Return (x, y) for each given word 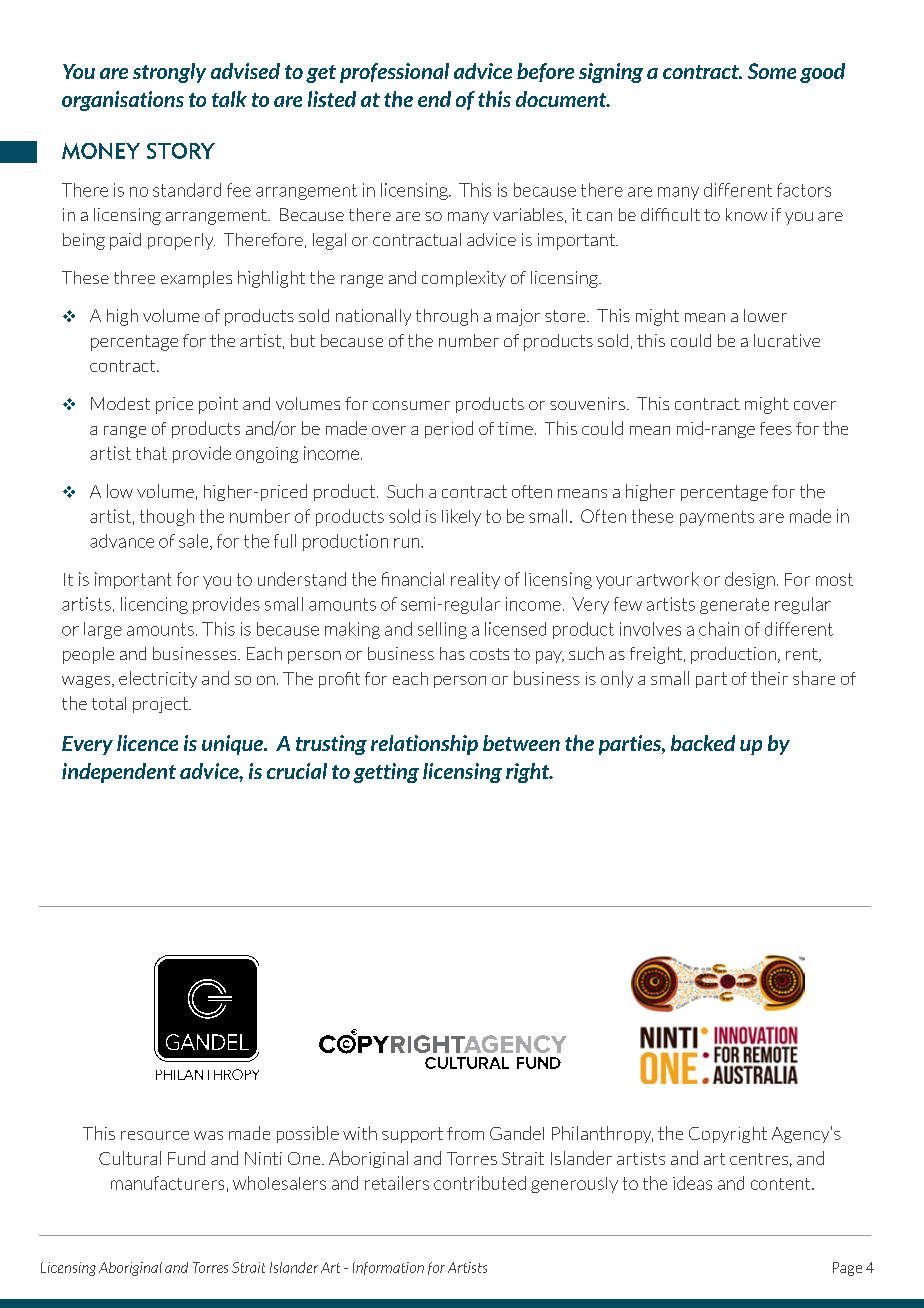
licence (147, 743)
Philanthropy (602, 1134)
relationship (424, 745)
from (465, 1133)
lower (765, 315)
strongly (169, 73)
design (750, 580)
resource (155, 1135)
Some (772, 71)
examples (196, 279)
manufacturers (167, 1183)
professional (394, 73)
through (447, 317)
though (167, 517)
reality (475, 580)
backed (703, 743)
